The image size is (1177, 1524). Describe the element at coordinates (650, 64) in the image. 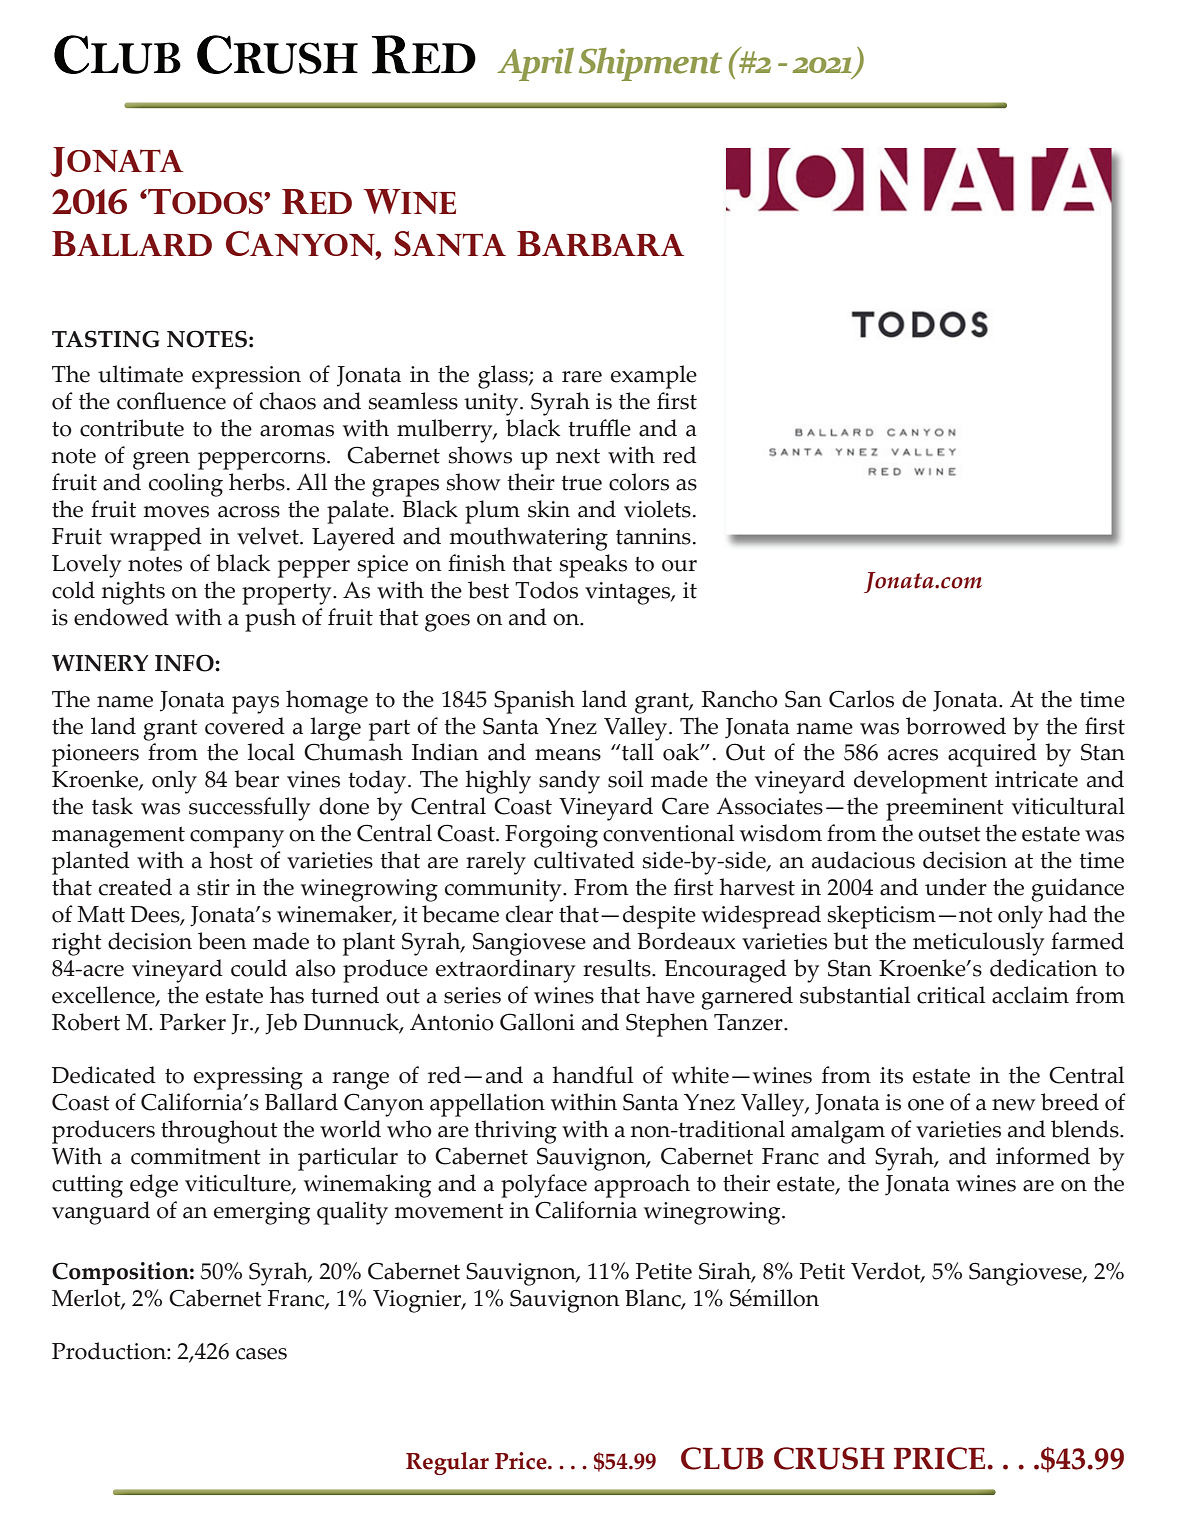

I see `Shipment` at that location.
